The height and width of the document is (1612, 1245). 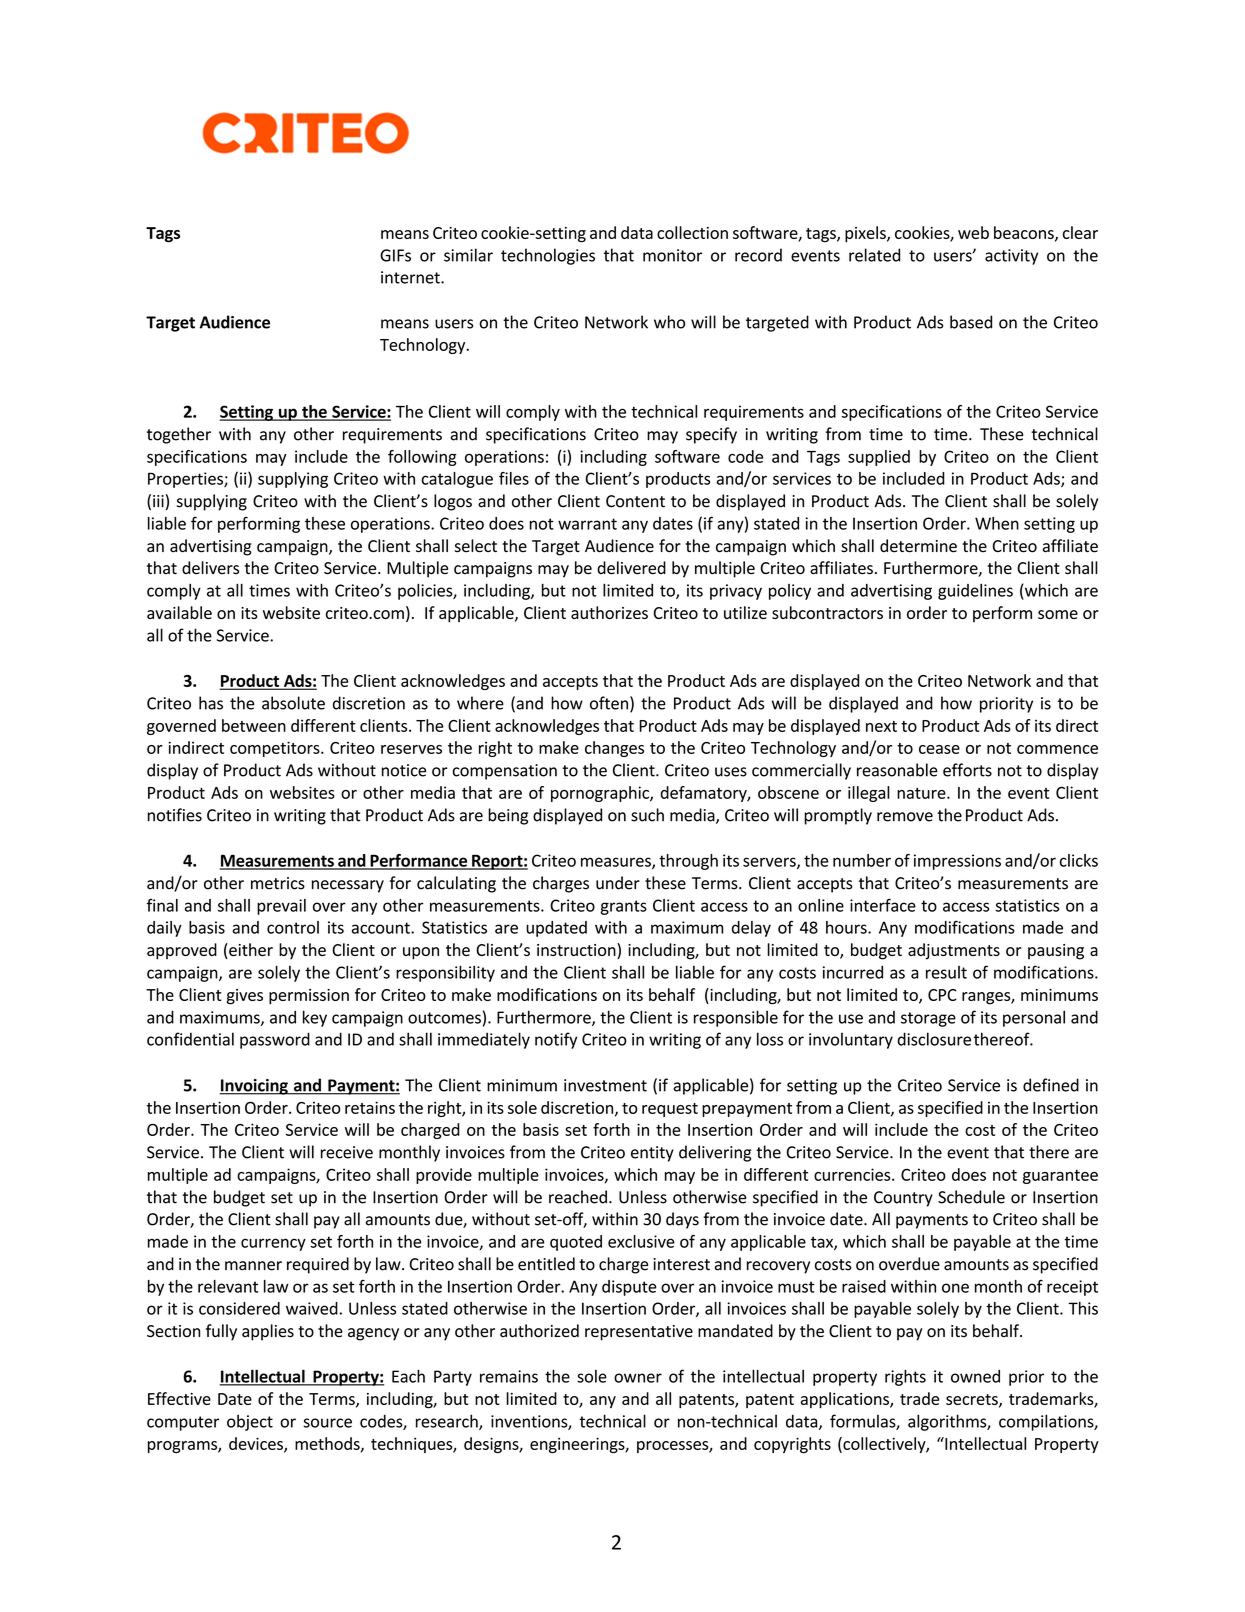 What do you see at coordinates (631, 568) in the document?
I see `delivered` at bounding box center [631, 568].
